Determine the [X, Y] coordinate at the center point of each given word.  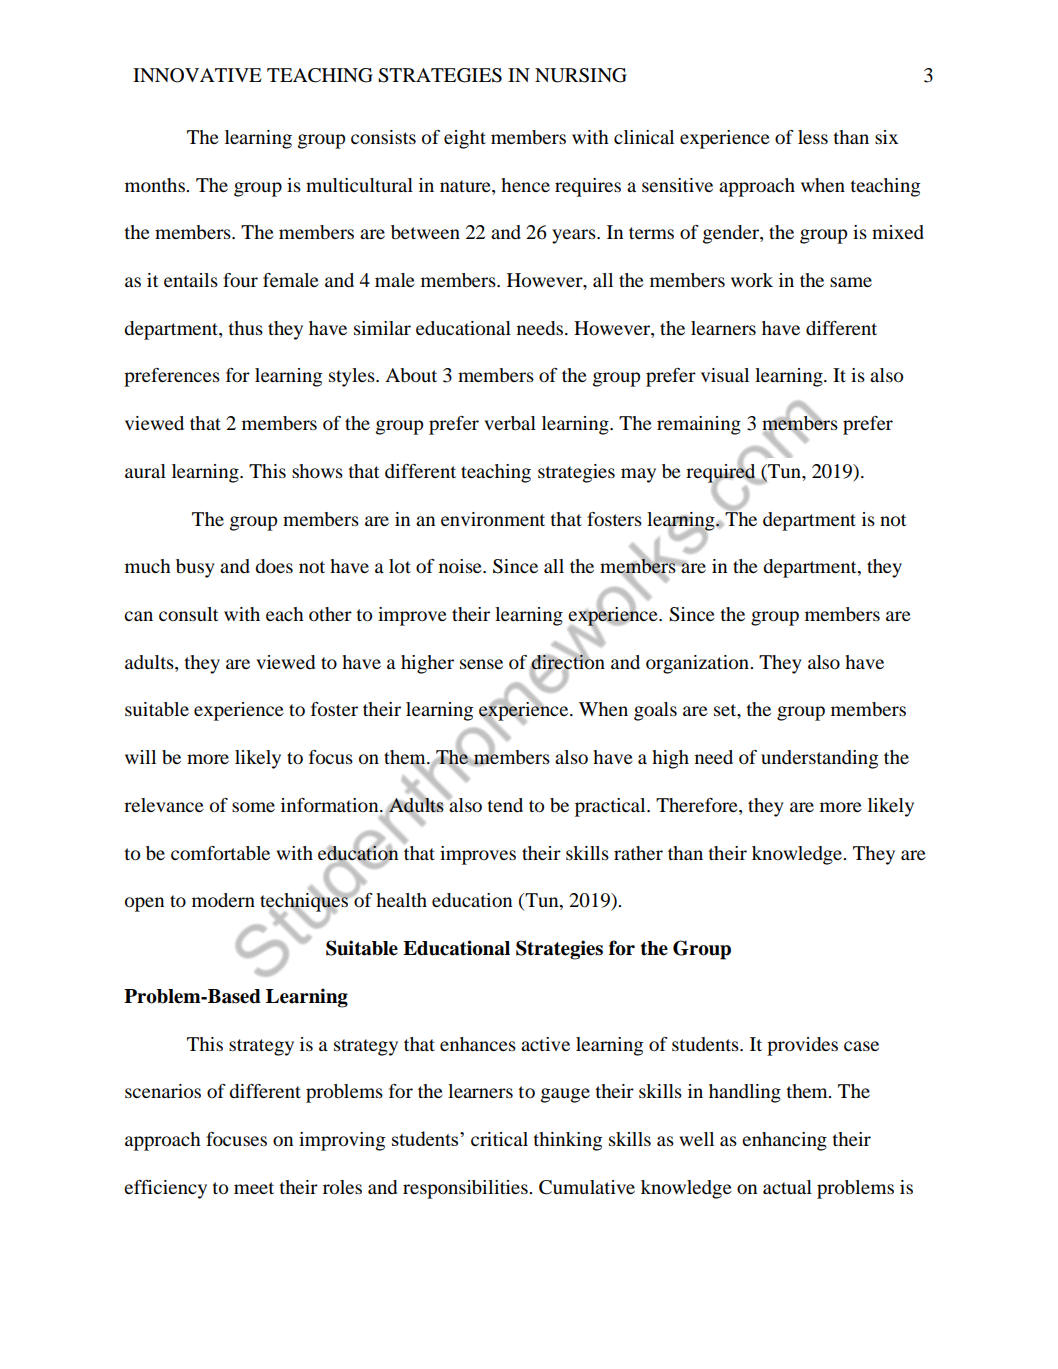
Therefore [698, 806]
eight [465, 139]
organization [699, 664]
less [813, 137]
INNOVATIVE [197, 75]
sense [481, 664]
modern [223, 900]
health [401, 900]
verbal [510, 423]
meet [254, 1188]
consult [188, 614]
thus [245, 328]
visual [725, 375]
